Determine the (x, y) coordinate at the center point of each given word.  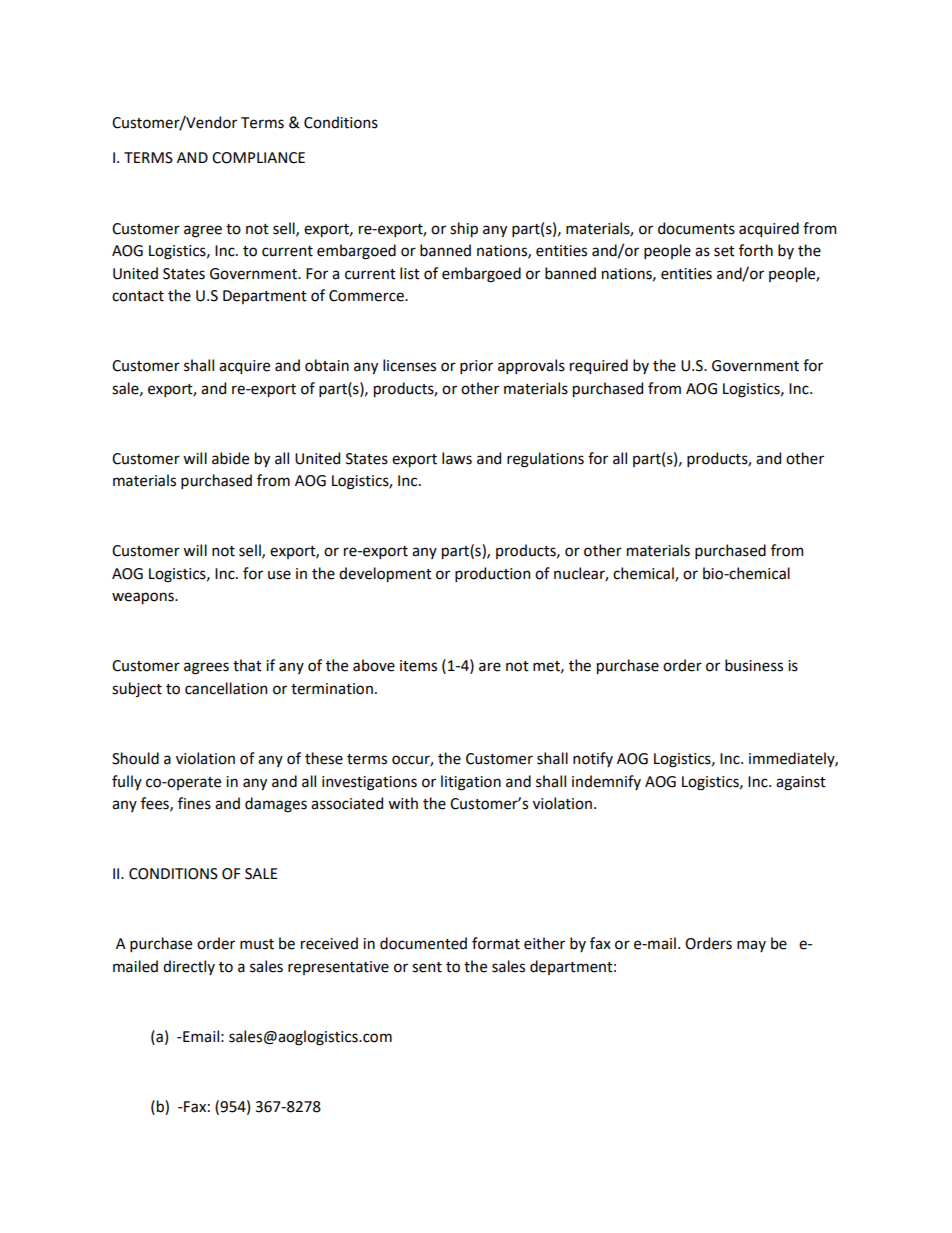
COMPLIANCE (258, 158)
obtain (327, 365)
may (751, 946)
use (279, 575)
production (492, 574)
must (257, 944)
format (496, 943)
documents (696, 228)
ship (464, 229)
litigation (471, 783)
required (599, 366)
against (801, 783)
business (754, 665)
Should (135, 758)
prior (476, 367)
